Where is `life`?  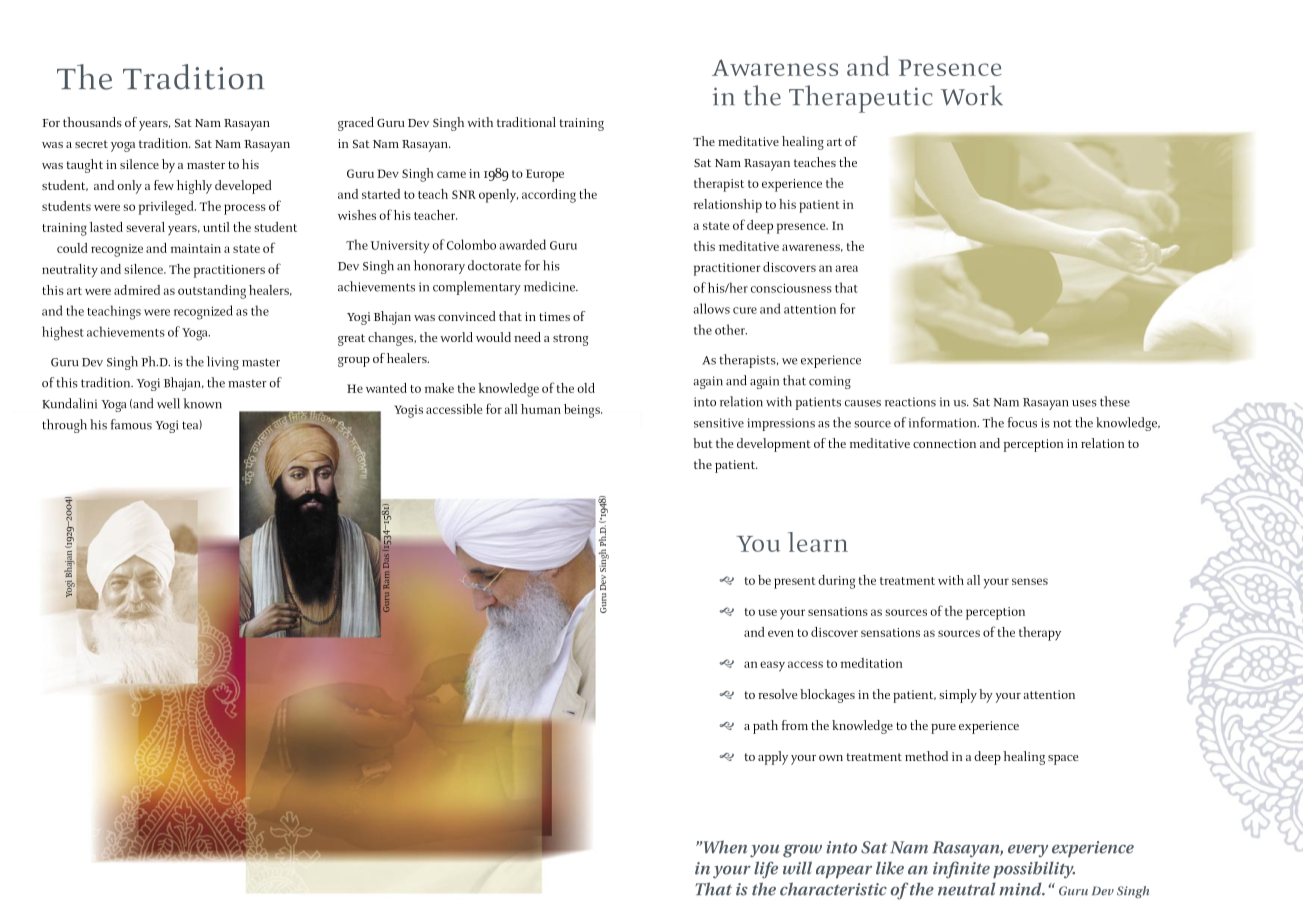 life is located at coordinates (766, 870).
